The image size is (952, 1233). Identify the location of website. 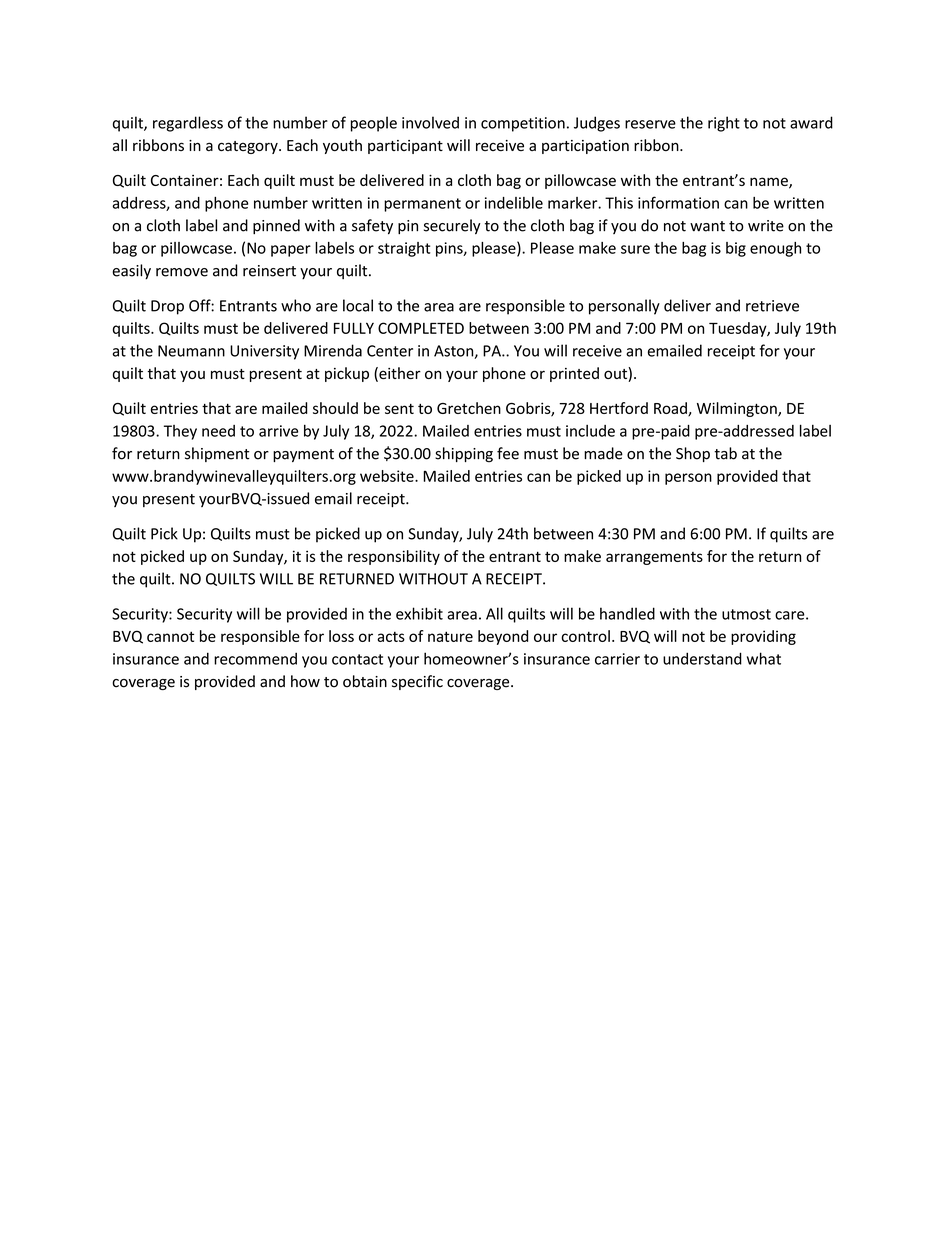
(388, 476).
